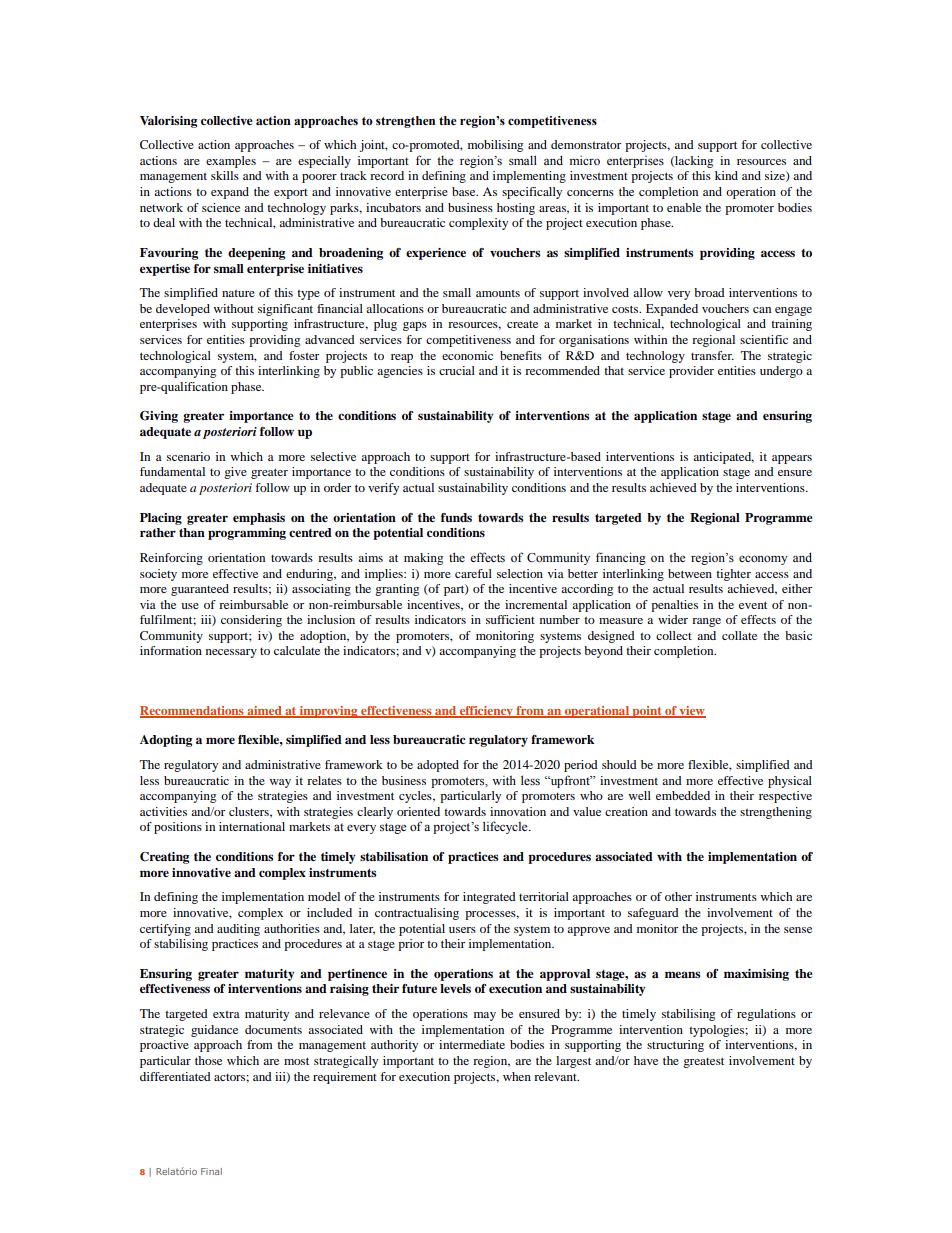 The width and height of the document is (952, 1233). What do you see at coordinates (495, 146) in the document?
I see `mobilising` at bounding box center [495, 146].
